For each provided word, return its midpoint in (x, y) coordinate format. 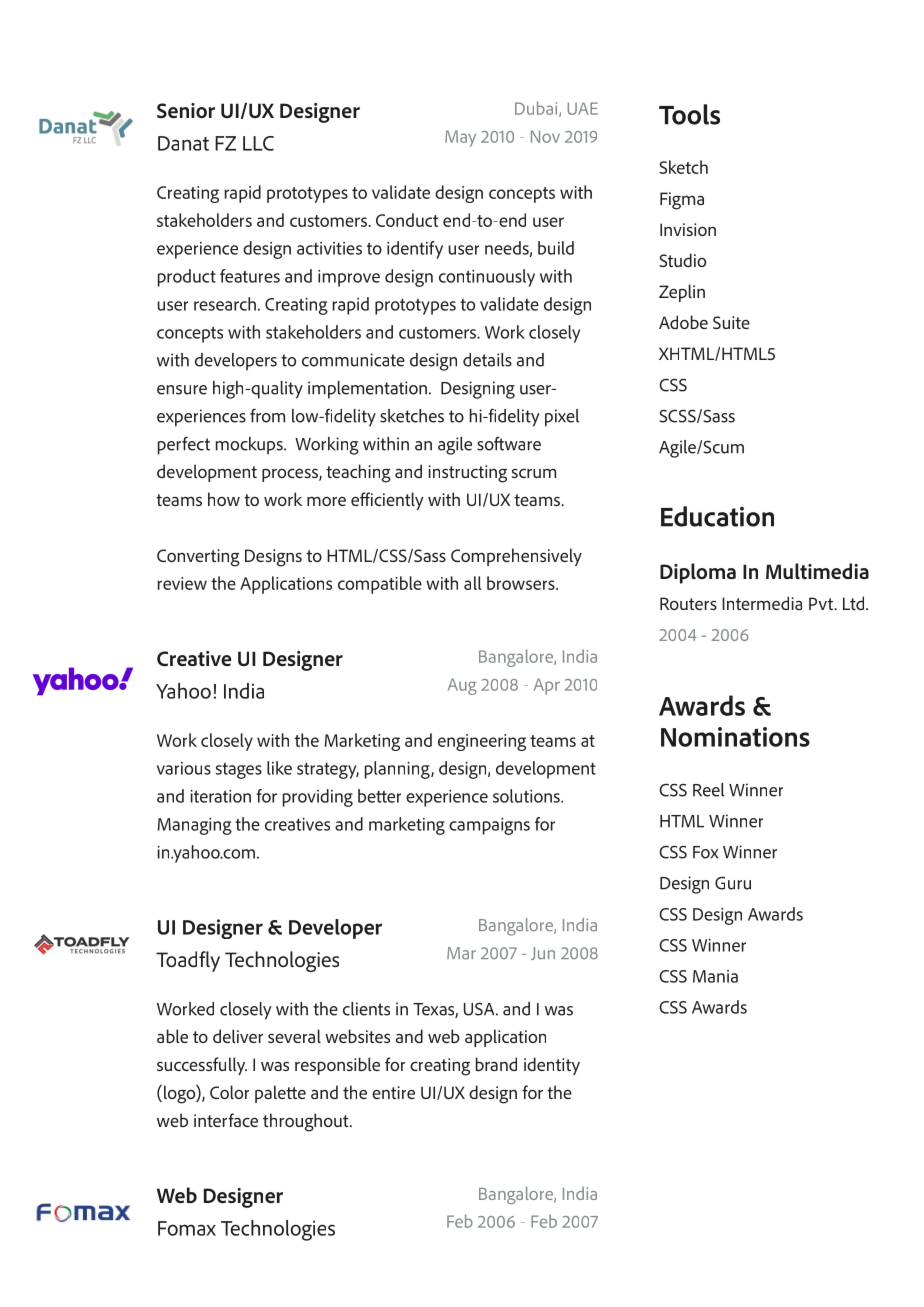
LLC (258, 143)
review (182, 583)
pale (271, 1094)
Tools (689, 114)
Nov (545, 136)
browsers (522, 583)
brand (496, 1064)
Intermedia (762, 603)
